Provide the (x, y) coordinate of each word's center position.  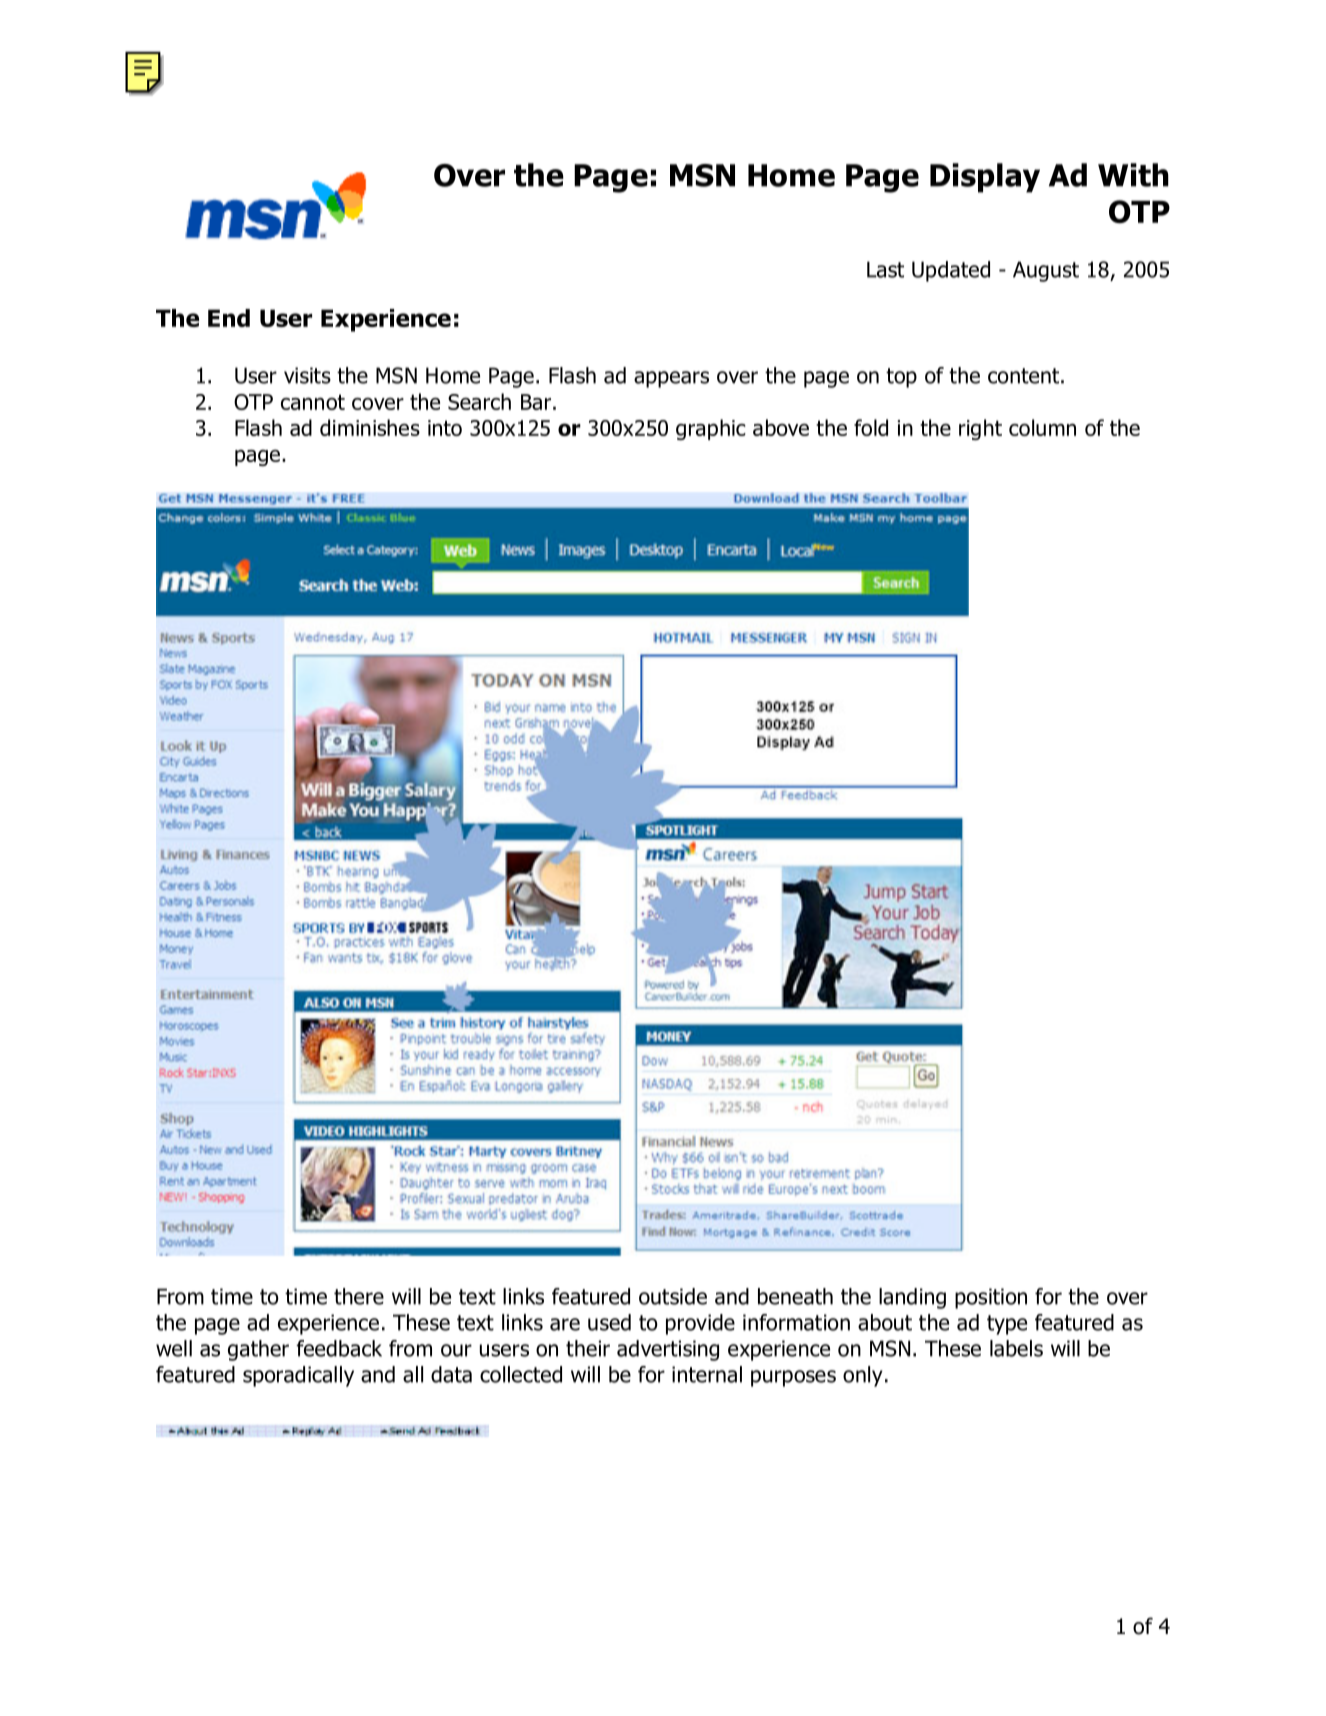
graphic (711, 429)
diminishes (370, 427)
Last (885, 269)
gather (258, 1350)
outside (673, 1296)
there (359, 1296)
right (980, 429)
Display (985, 178)
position (991, 1298)
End (229, 318)
